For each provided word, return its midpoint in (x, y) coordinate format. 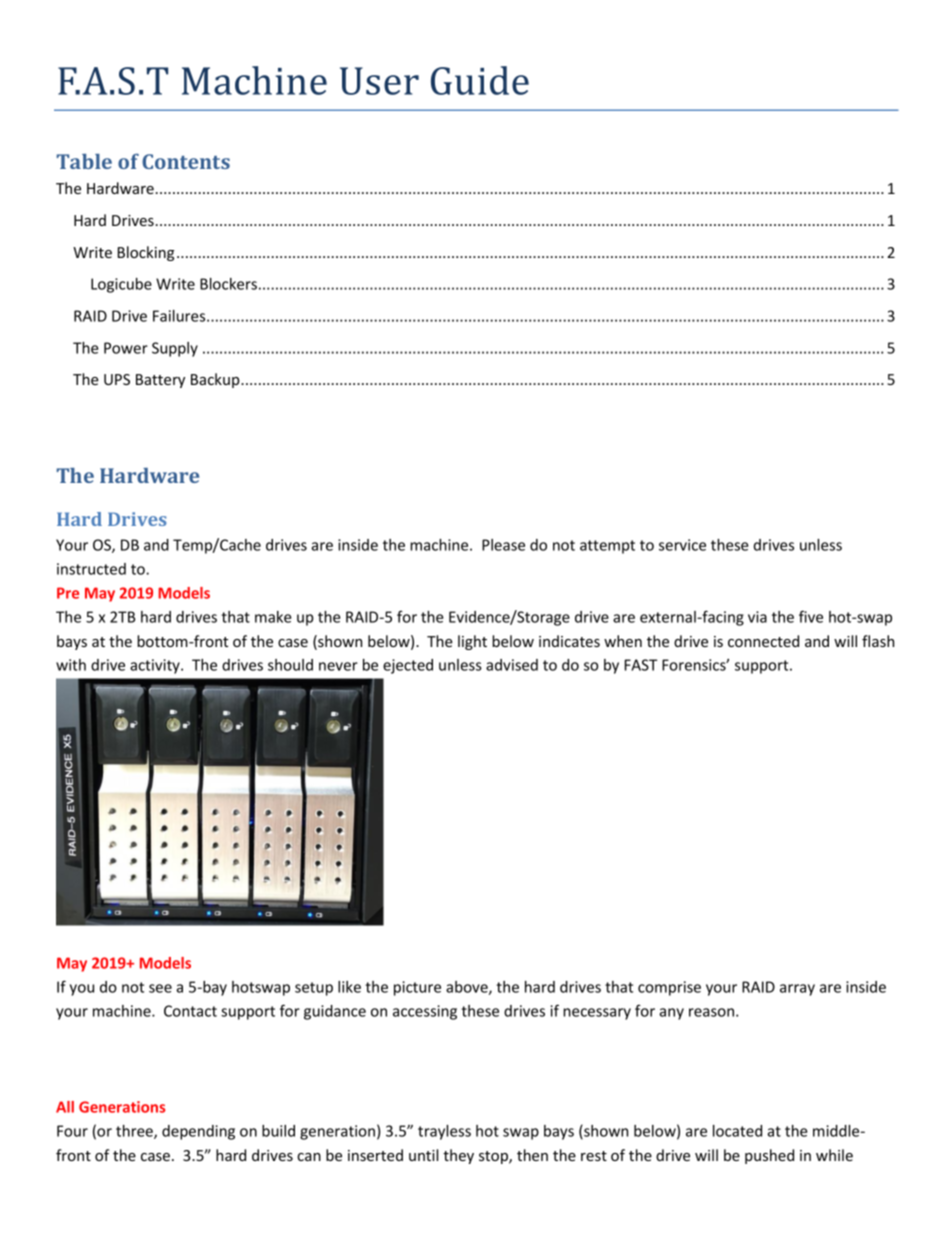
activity (156, 666)
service (682, 545)
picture (417, 988)
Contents (186, 161)
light (472, 642)
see (160, 988)
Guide (480, 80)
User (379, 81)
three (135, 1132)
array (797, 990)
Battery (160, 381)
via (757, 617)
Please (503, 545)
